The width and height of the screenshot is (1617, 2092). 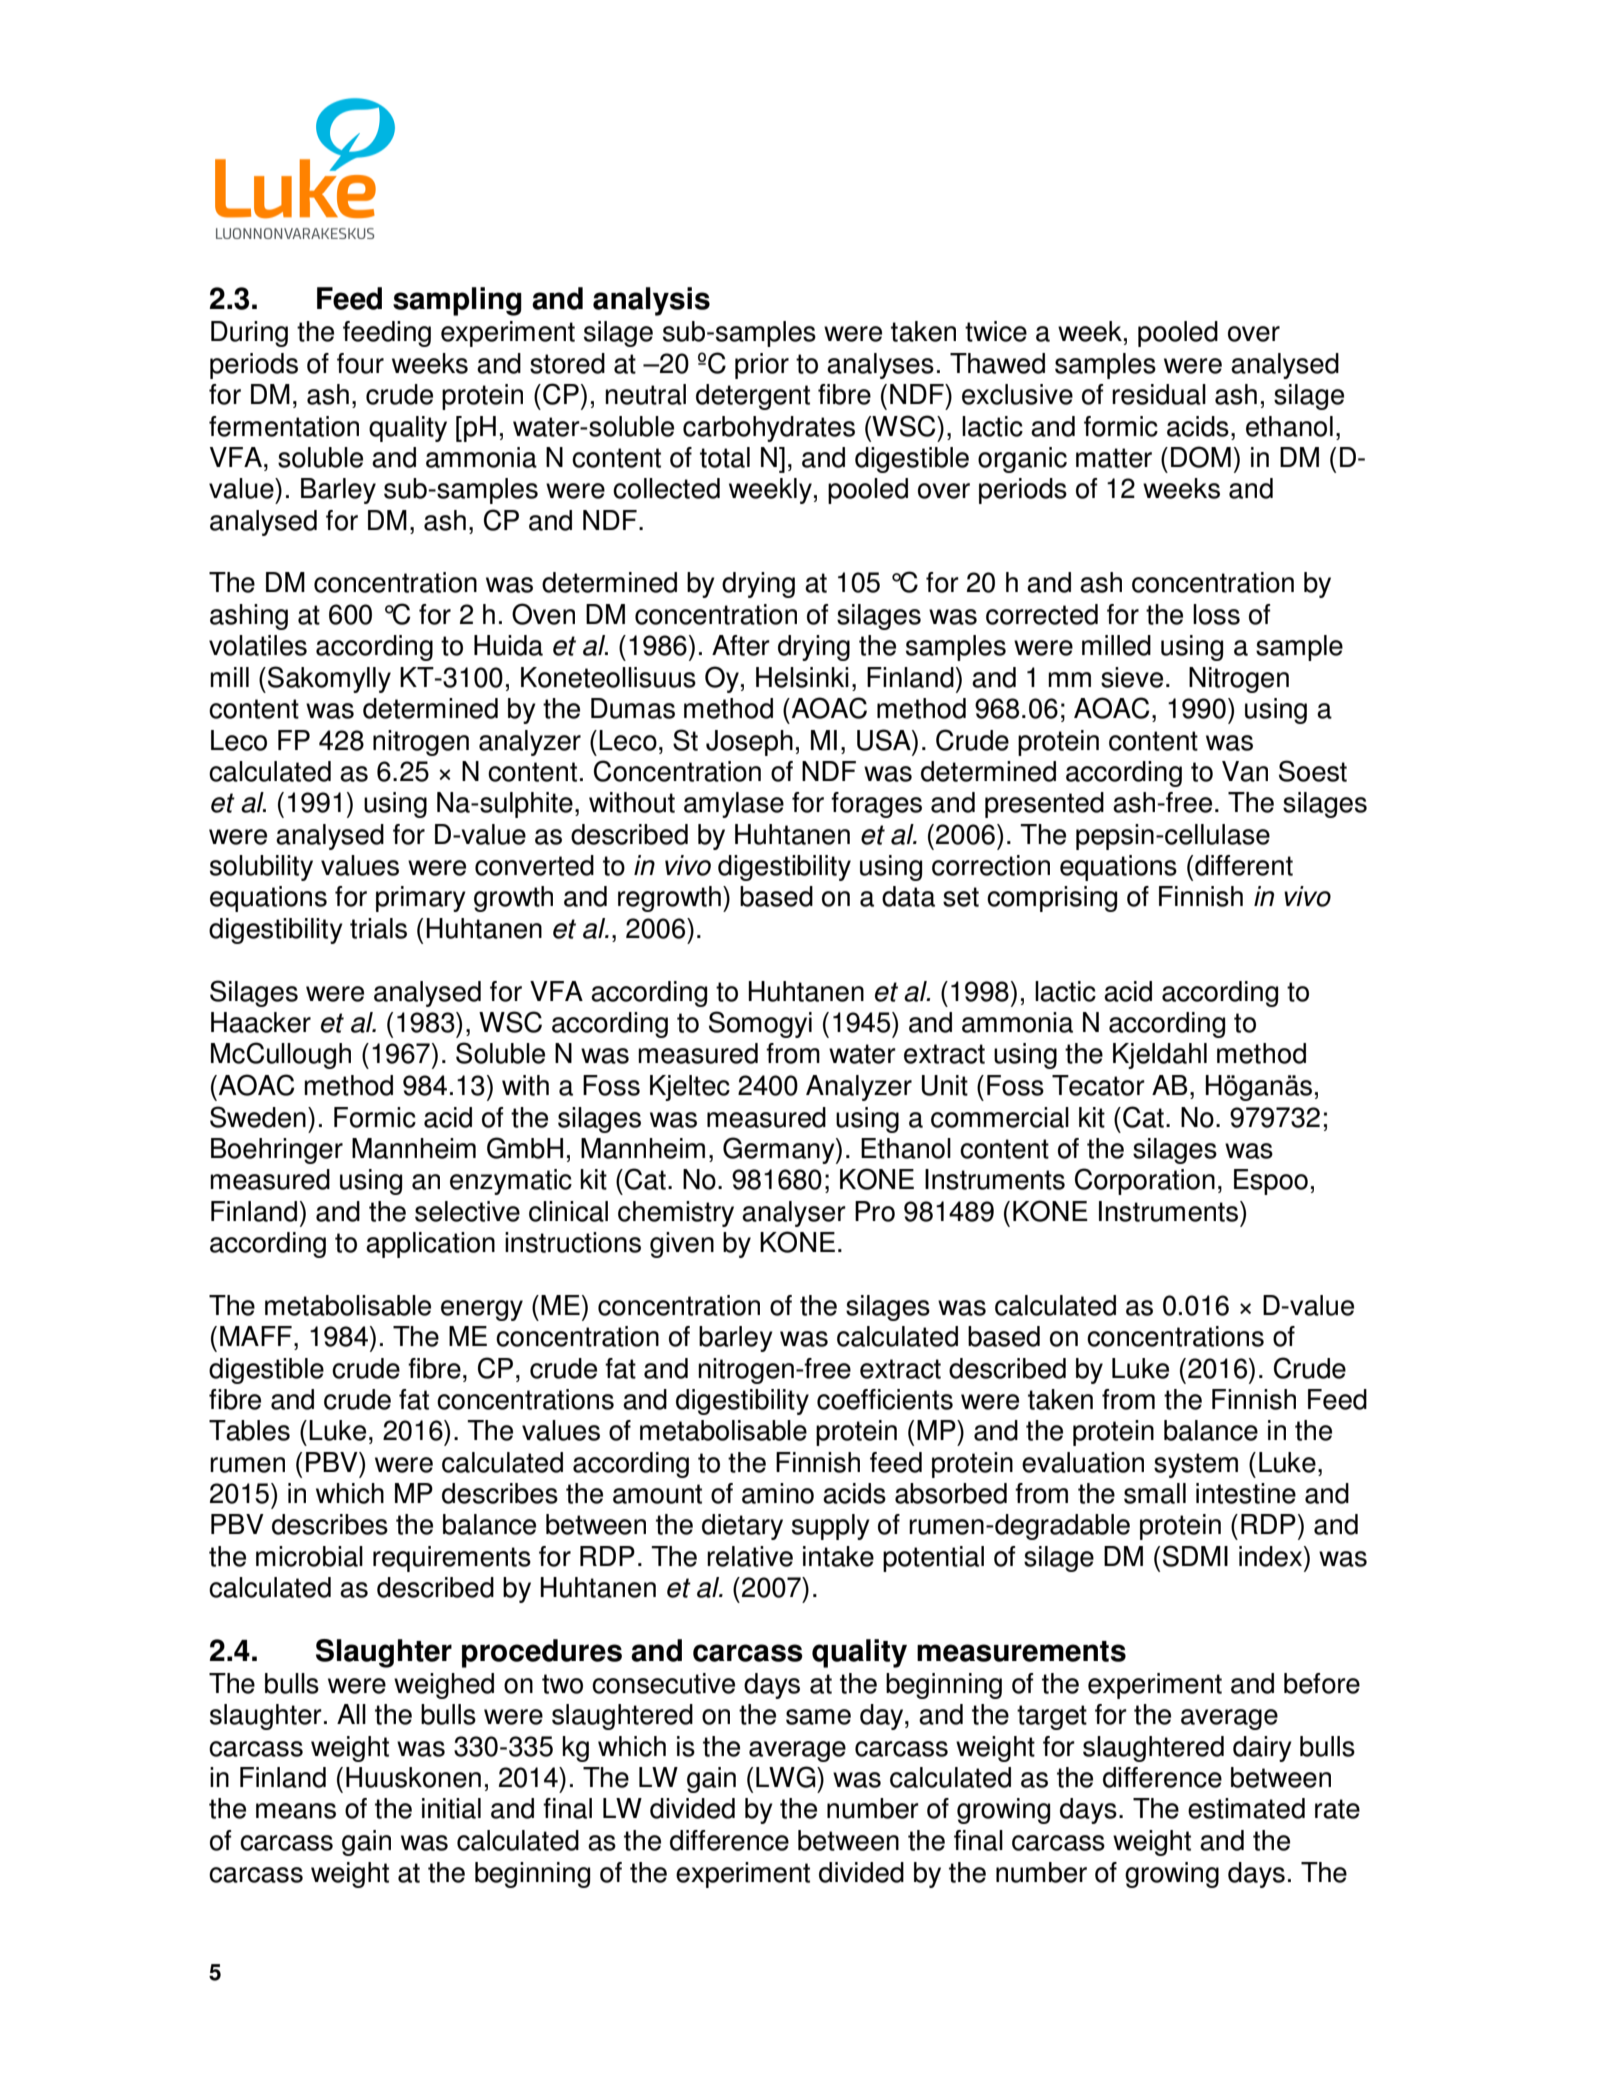 What do you see at coordinates (1145, 1181) in the screenshot?
I see `Corporation` at bounding box center [1145, 1181].
